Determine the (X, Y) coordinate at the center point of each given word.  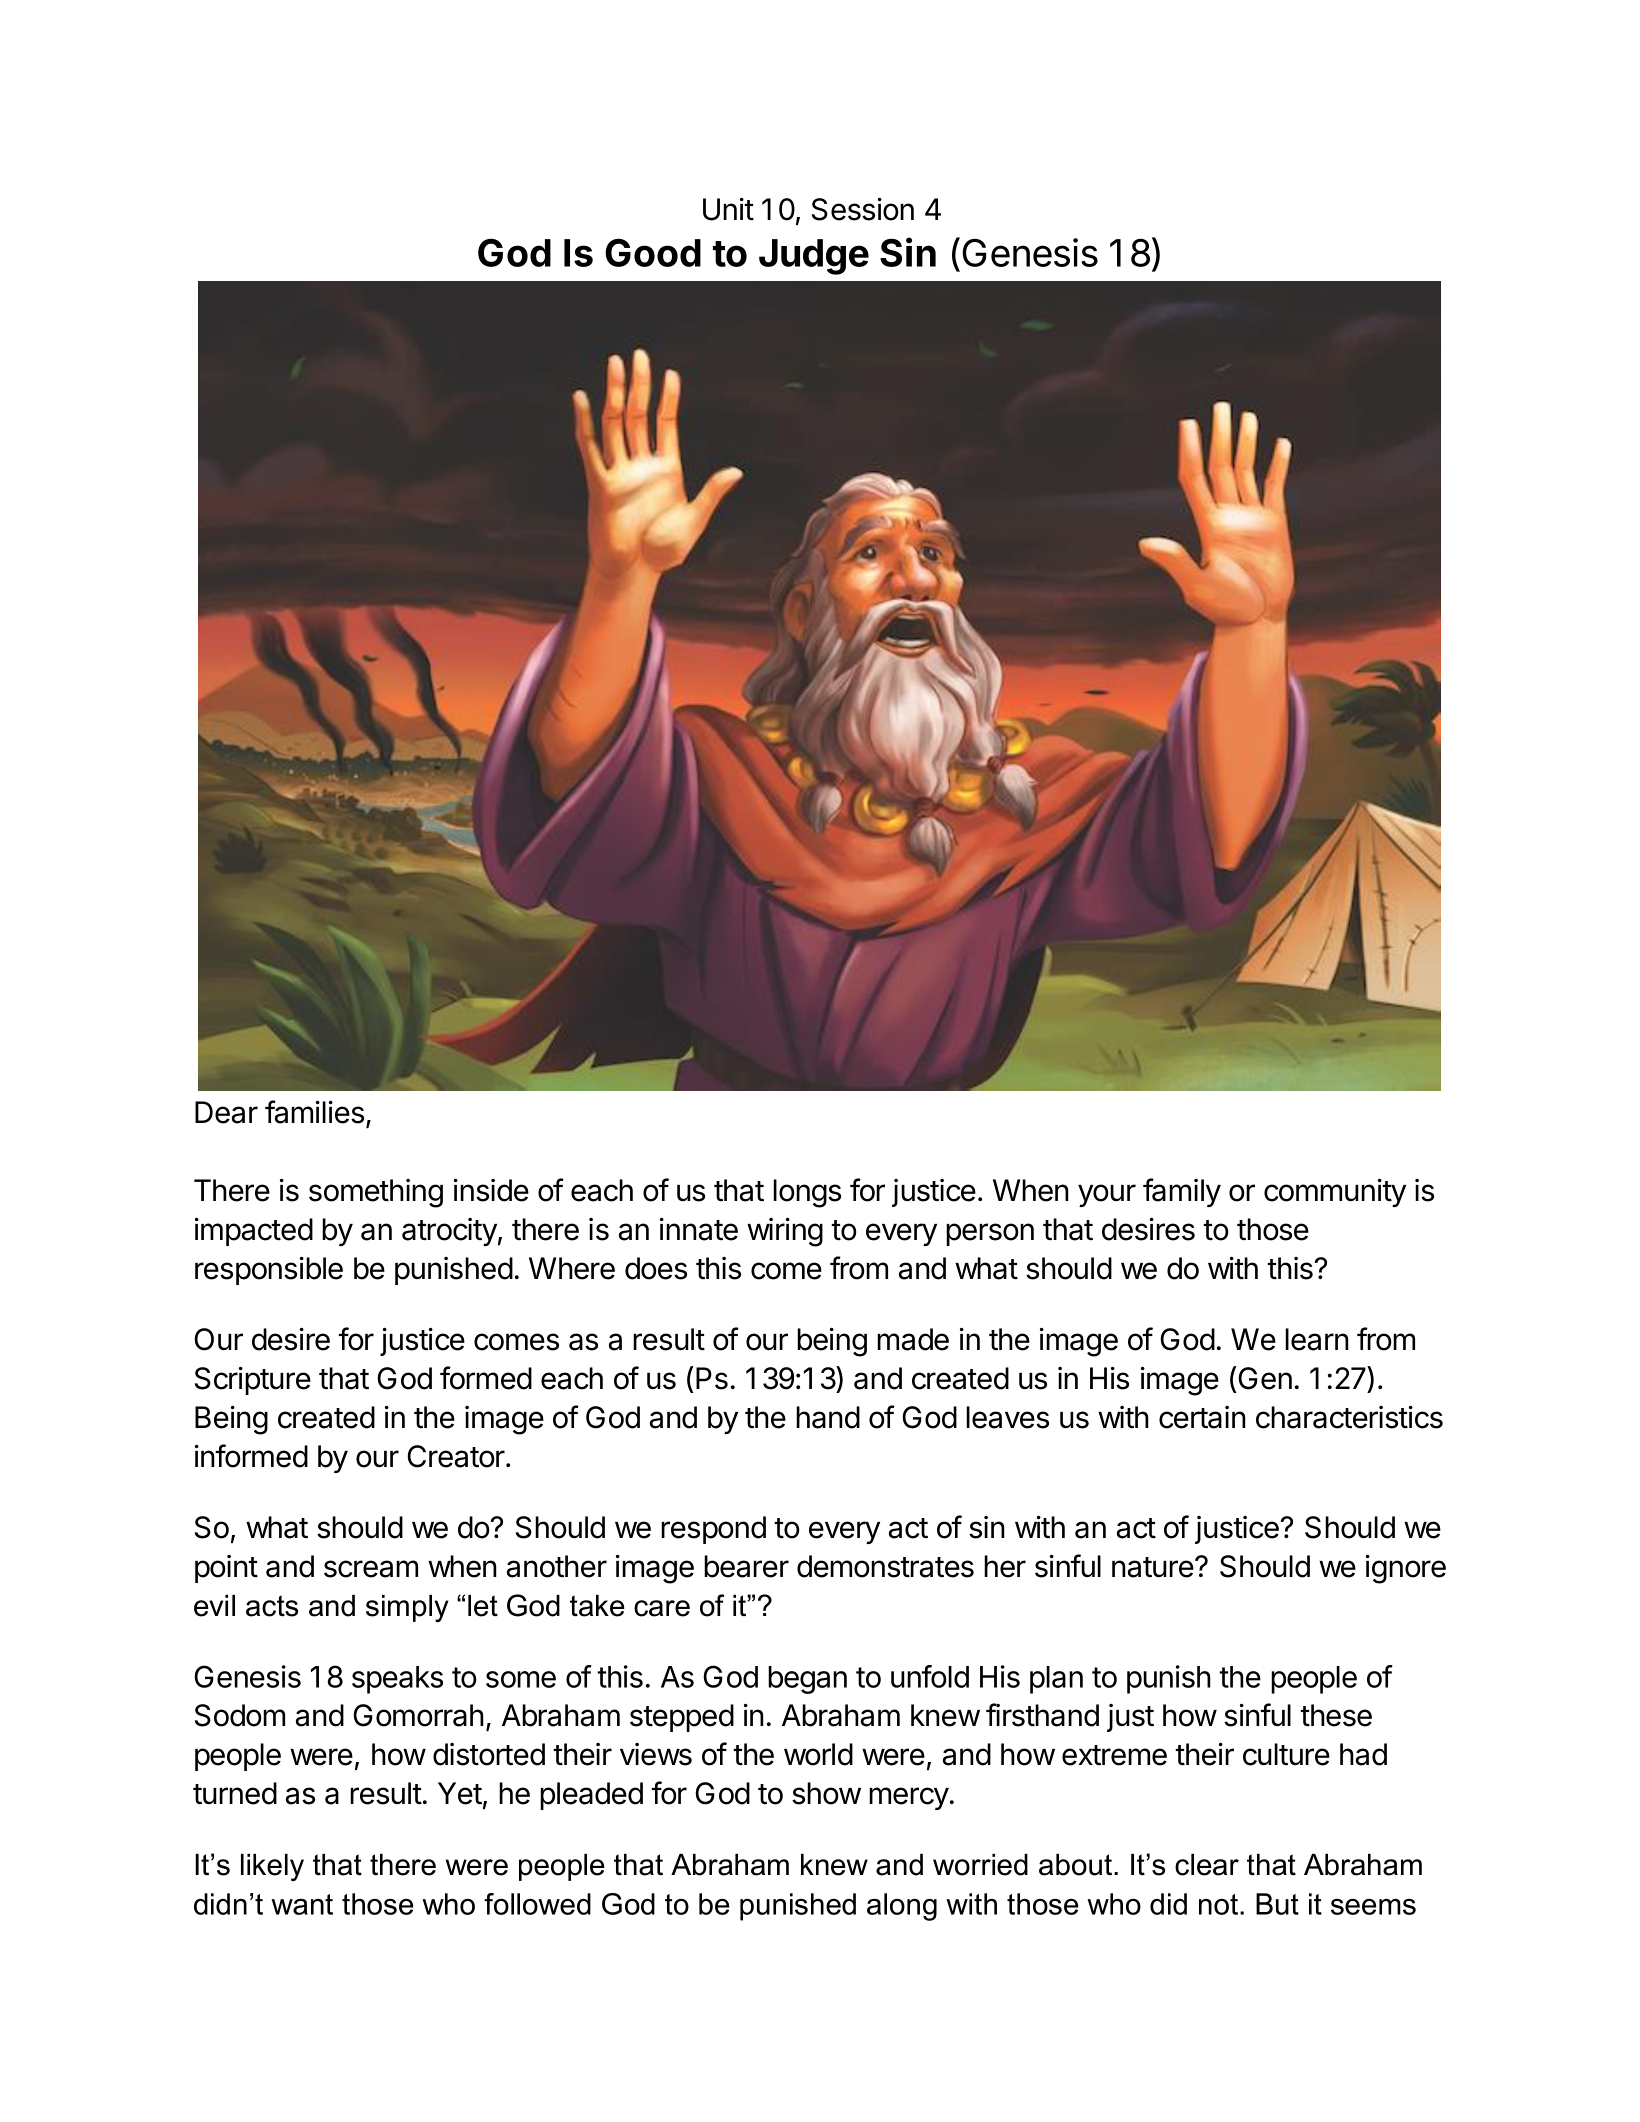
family (1182, 1192)
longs (807, 1193)
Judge (814, 257)
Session (863, 209)
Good (653, 252)
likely (272, 1867)
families (314, 1112)
